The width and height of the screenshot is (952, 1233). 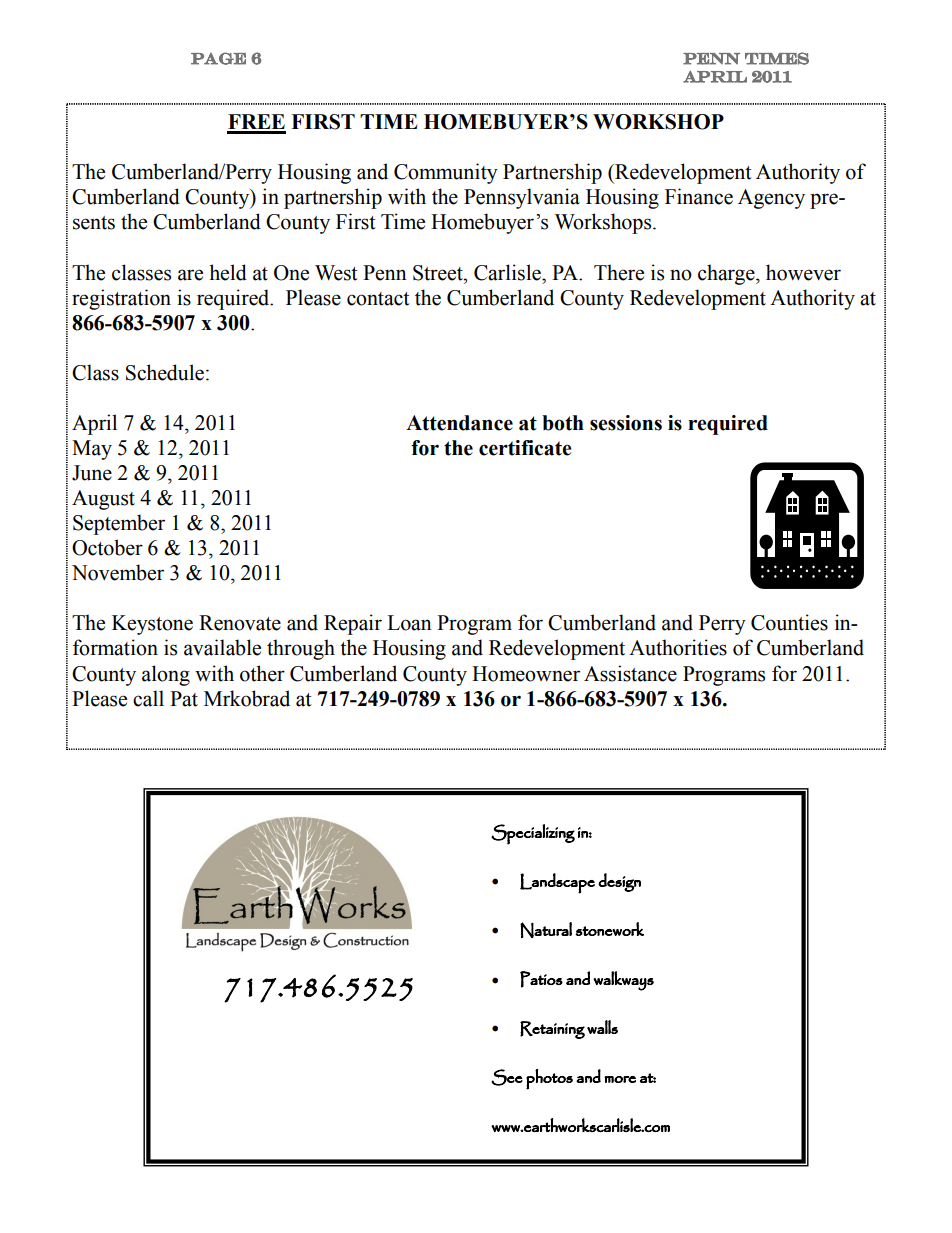 What do you see at coordinates (789, 622) in the screenshot?
I see `Counties` at bounding box center [789, 622].
